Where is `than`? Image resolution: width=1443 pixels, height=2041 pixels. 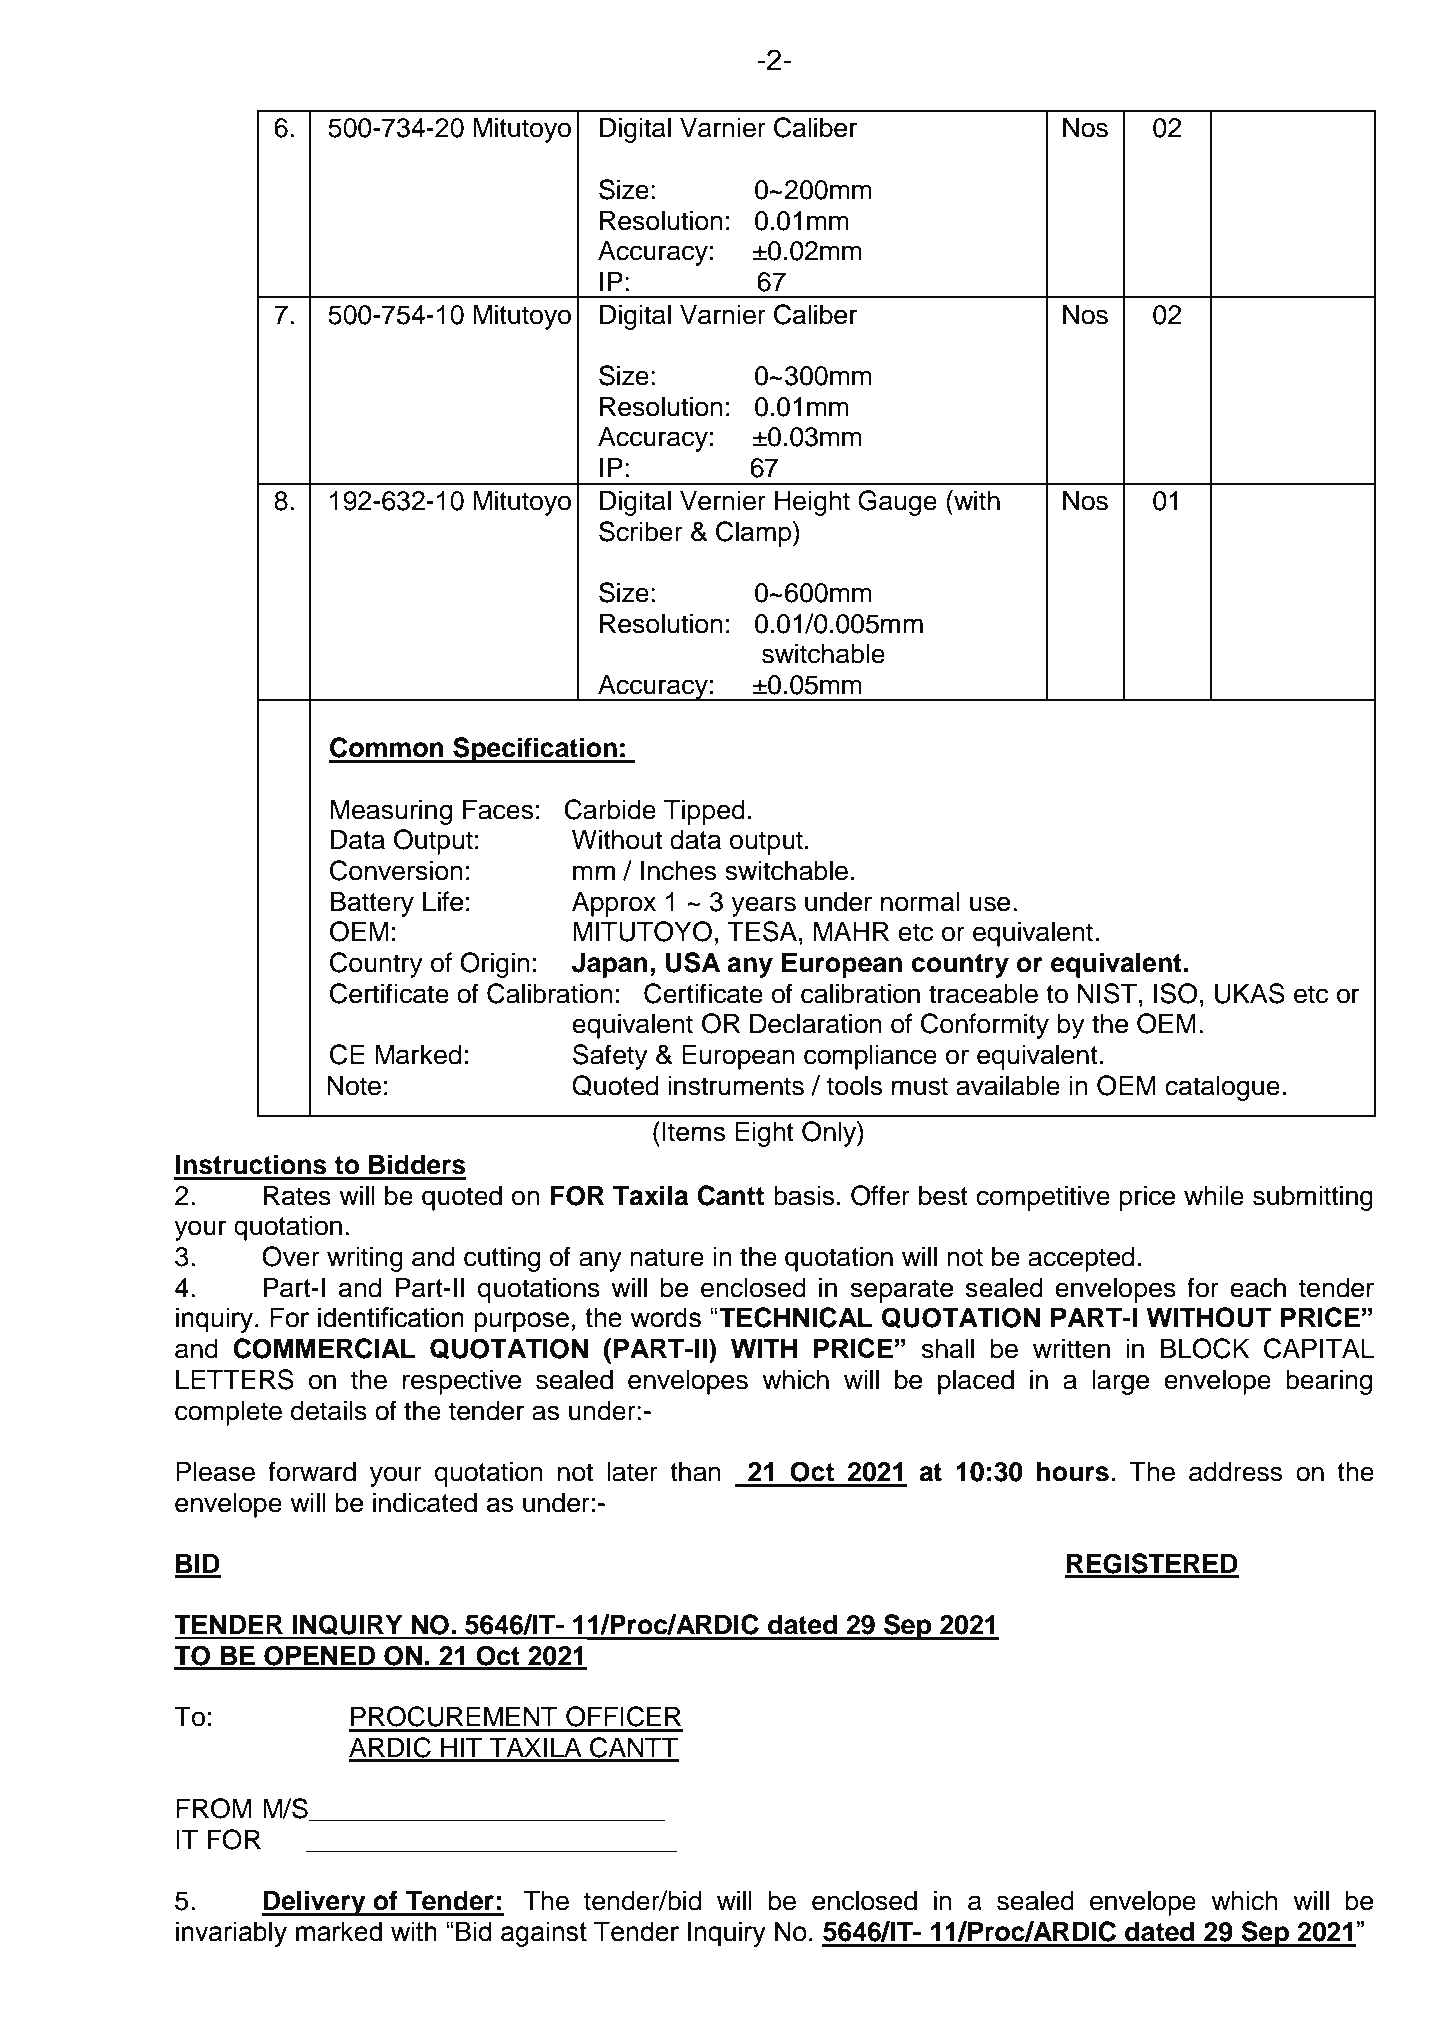
than is located at coordinates (695, 1471).
